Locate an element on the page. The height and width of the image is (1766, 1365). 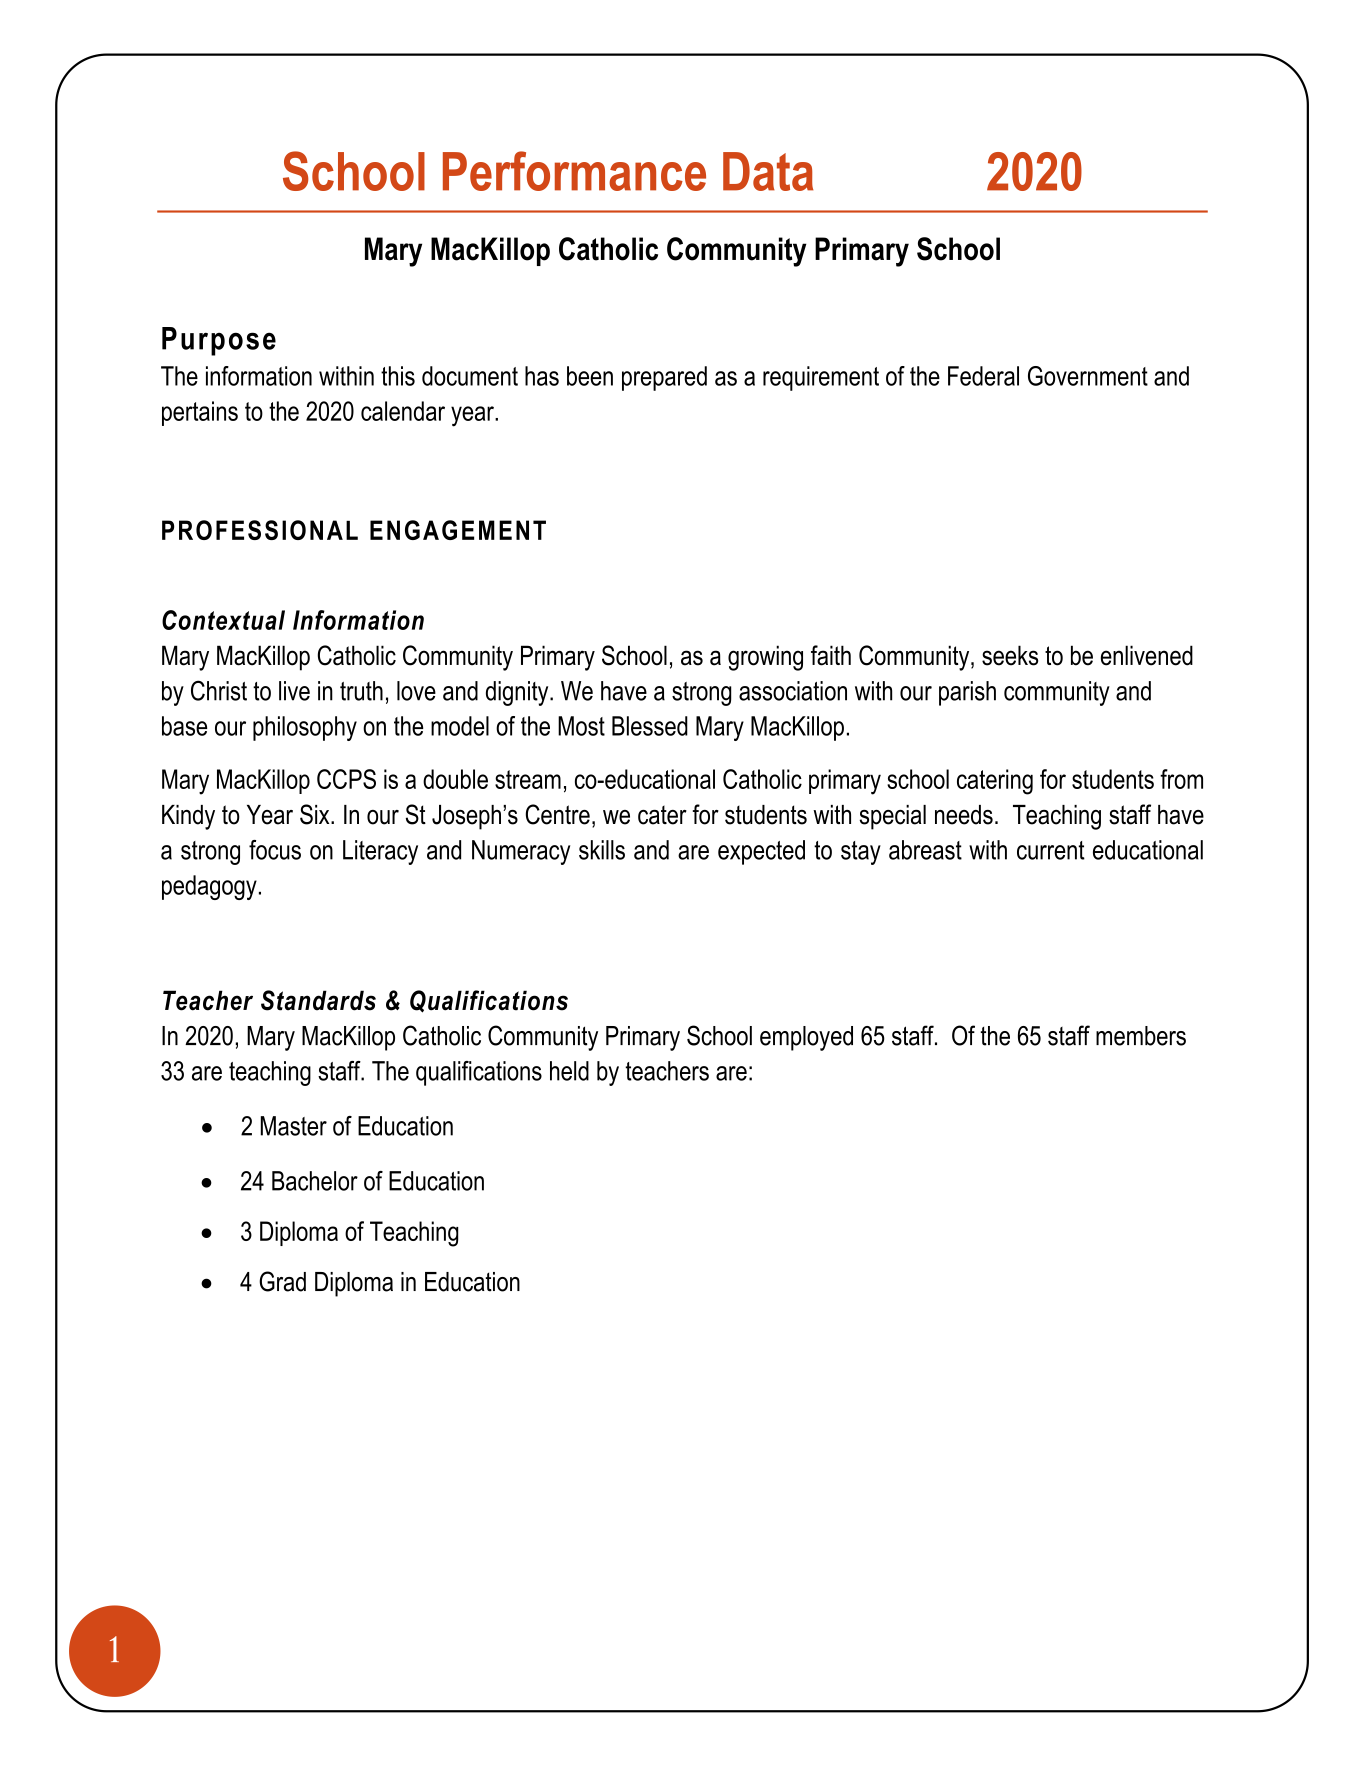
growing is located at coordinates (765, 658).
